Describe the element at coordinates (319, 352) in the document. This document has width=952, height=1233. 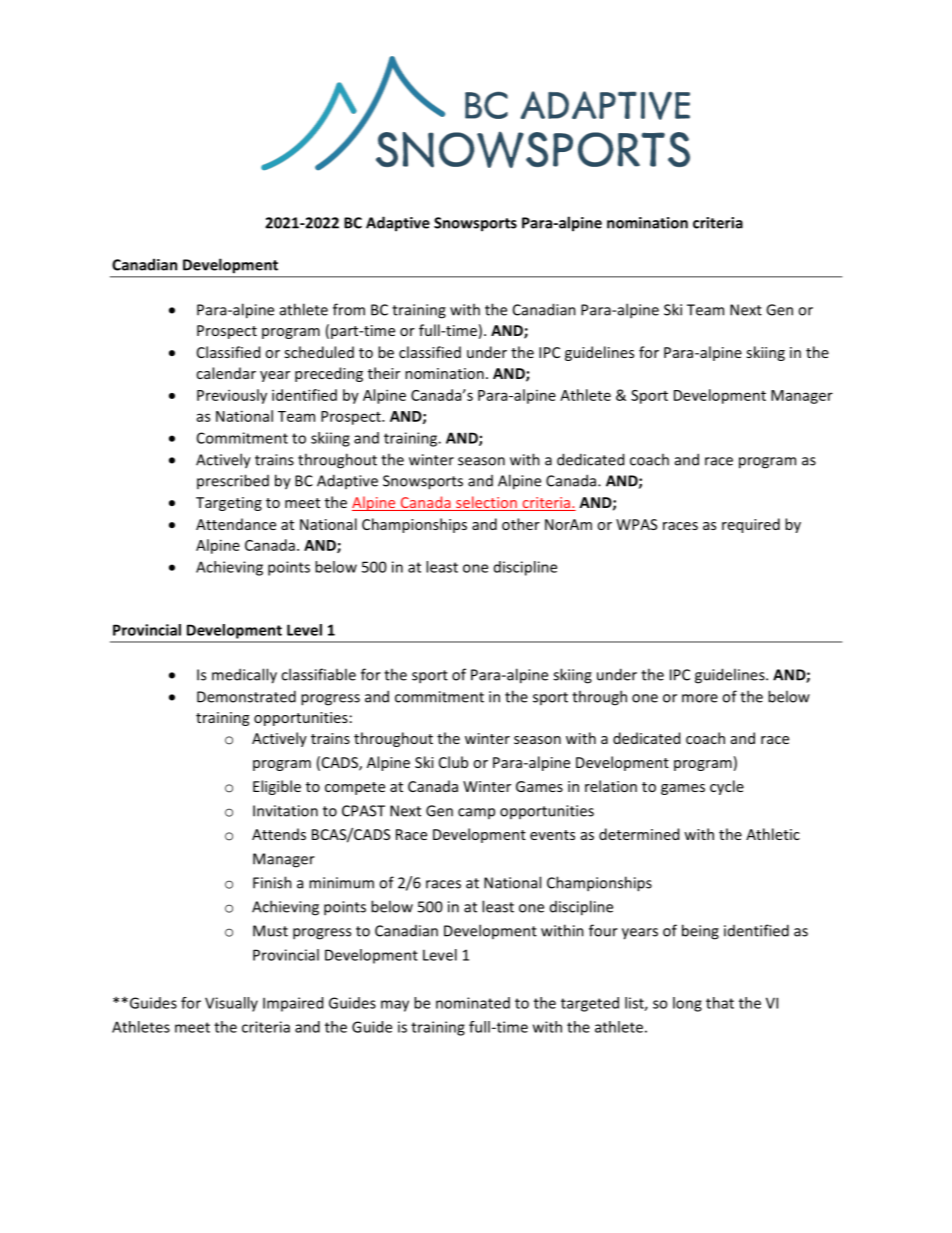
I see `scheduled` at that location.
